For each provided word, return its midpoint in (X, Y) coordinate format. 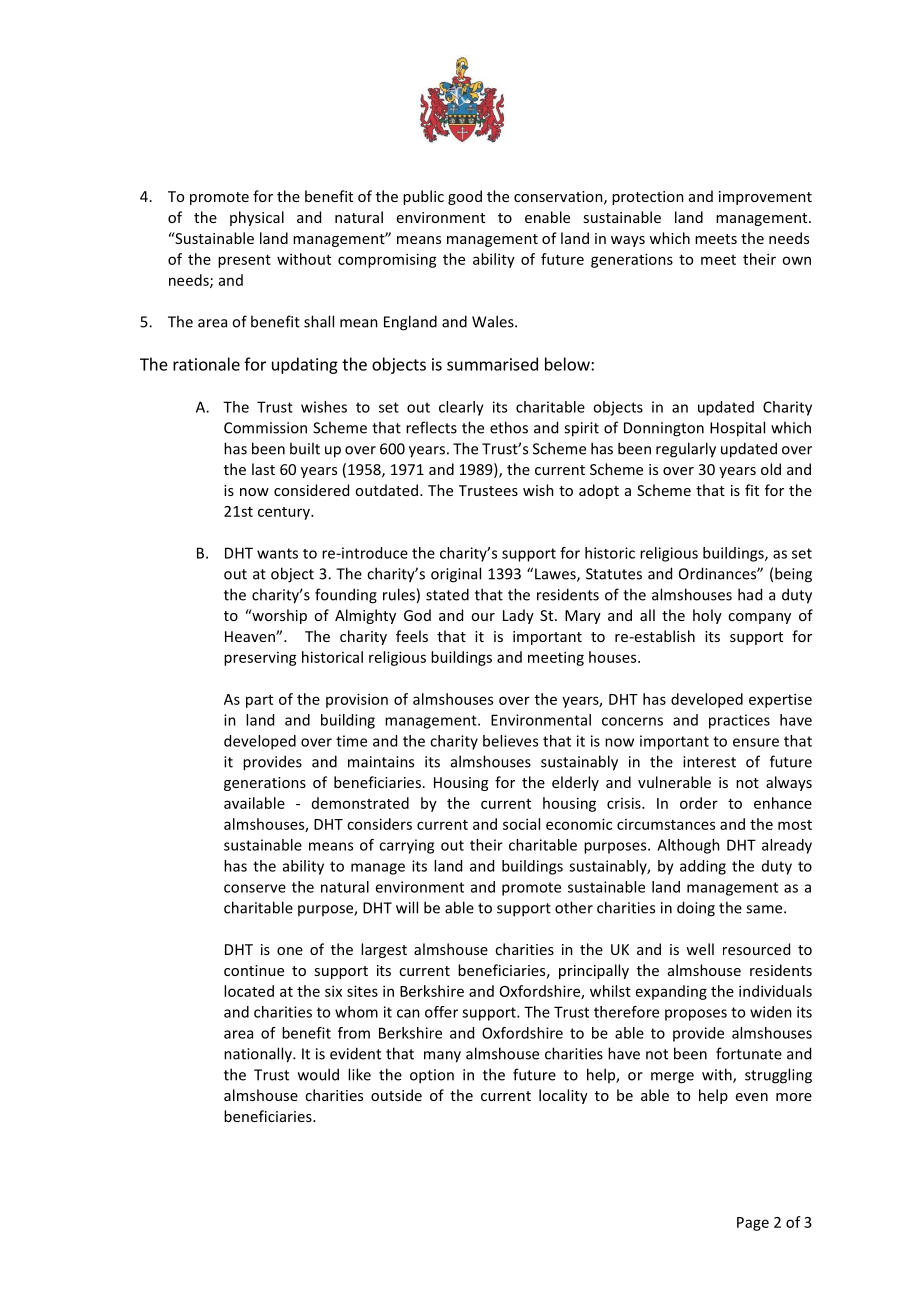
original (456, 575)
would (318, 1074)
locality (563, 1096)
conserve (255, 888)
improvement (765, 198)
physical (257, 218)
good (465, 197)
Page (753, 1224)
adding (703, 867)
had (750, 594)
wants (277, 553)
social (521, 824)
